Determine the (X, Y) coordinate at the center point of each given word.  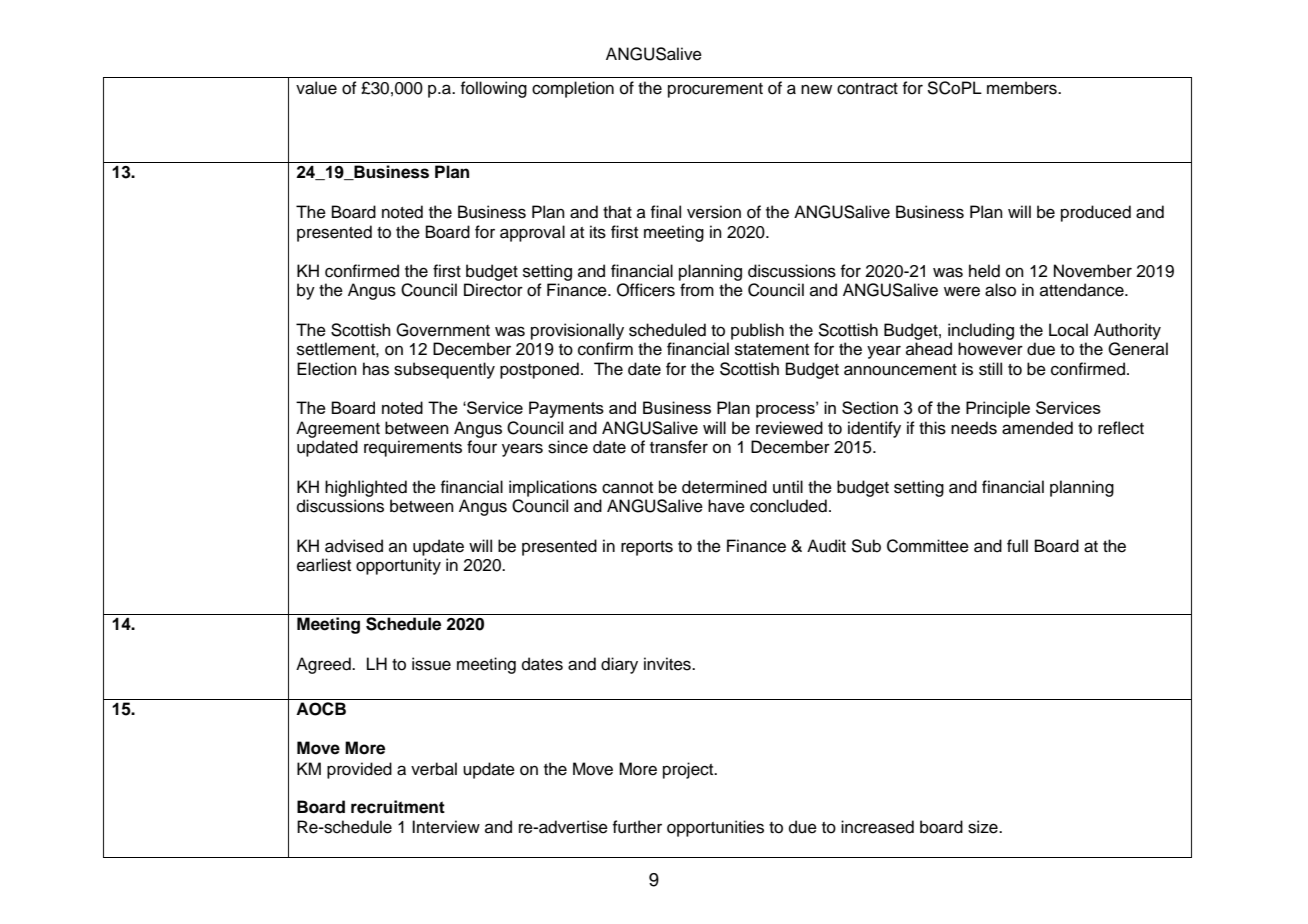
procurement (715, 90)
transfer (679, 447)
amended (1037, 428)
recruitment (398, 807)
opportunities (715, 828)
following (494, 89)
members (1023, 88)
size (984, 827)
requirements (413, 448)
